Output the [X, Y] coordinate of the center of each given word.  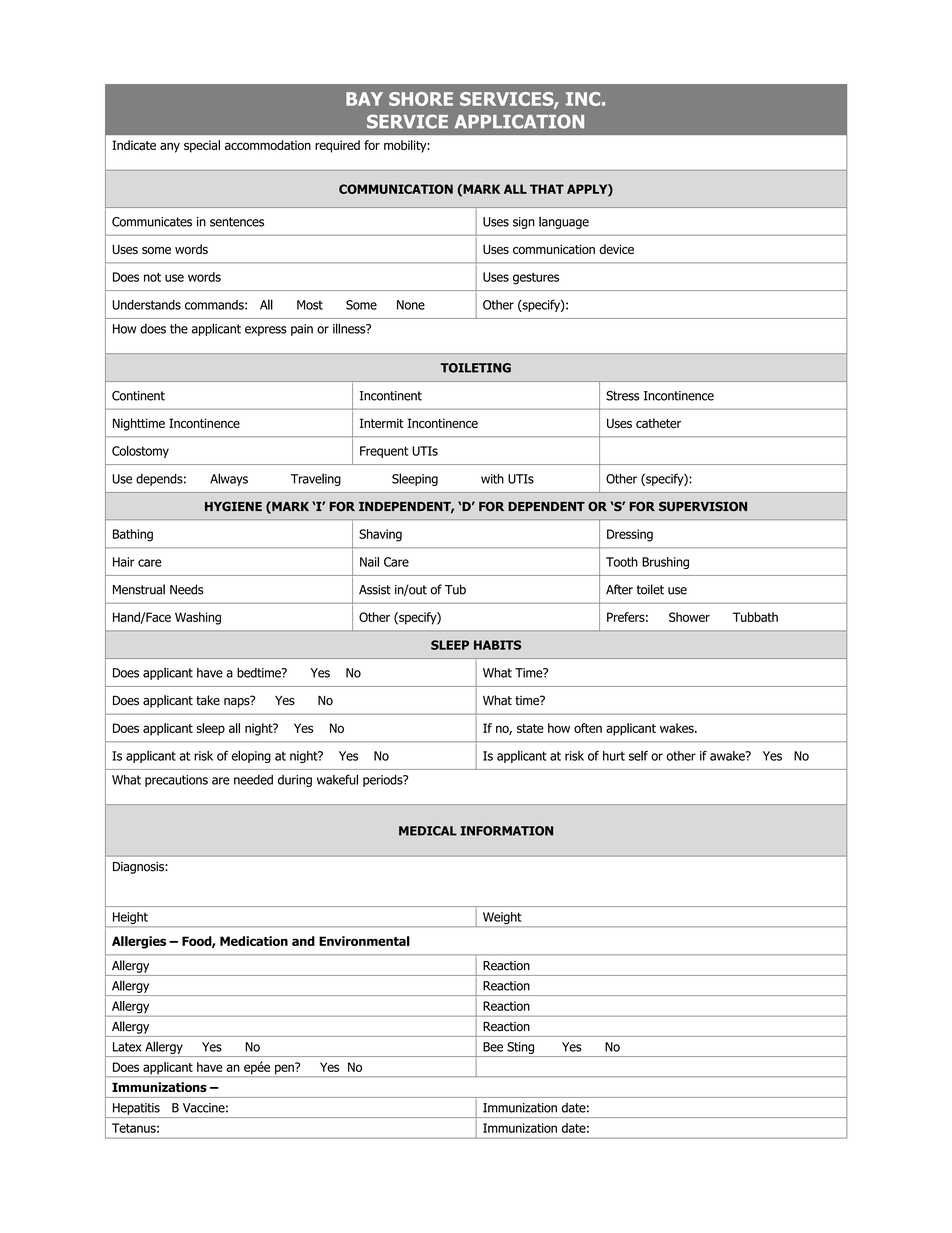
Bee [493, 1047]
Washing [198, 618]
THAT [547, 189]
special [202, 146]
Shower [689, 617]
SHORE [421, 99]
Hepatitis [136, 1109]
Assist [375, 590]
